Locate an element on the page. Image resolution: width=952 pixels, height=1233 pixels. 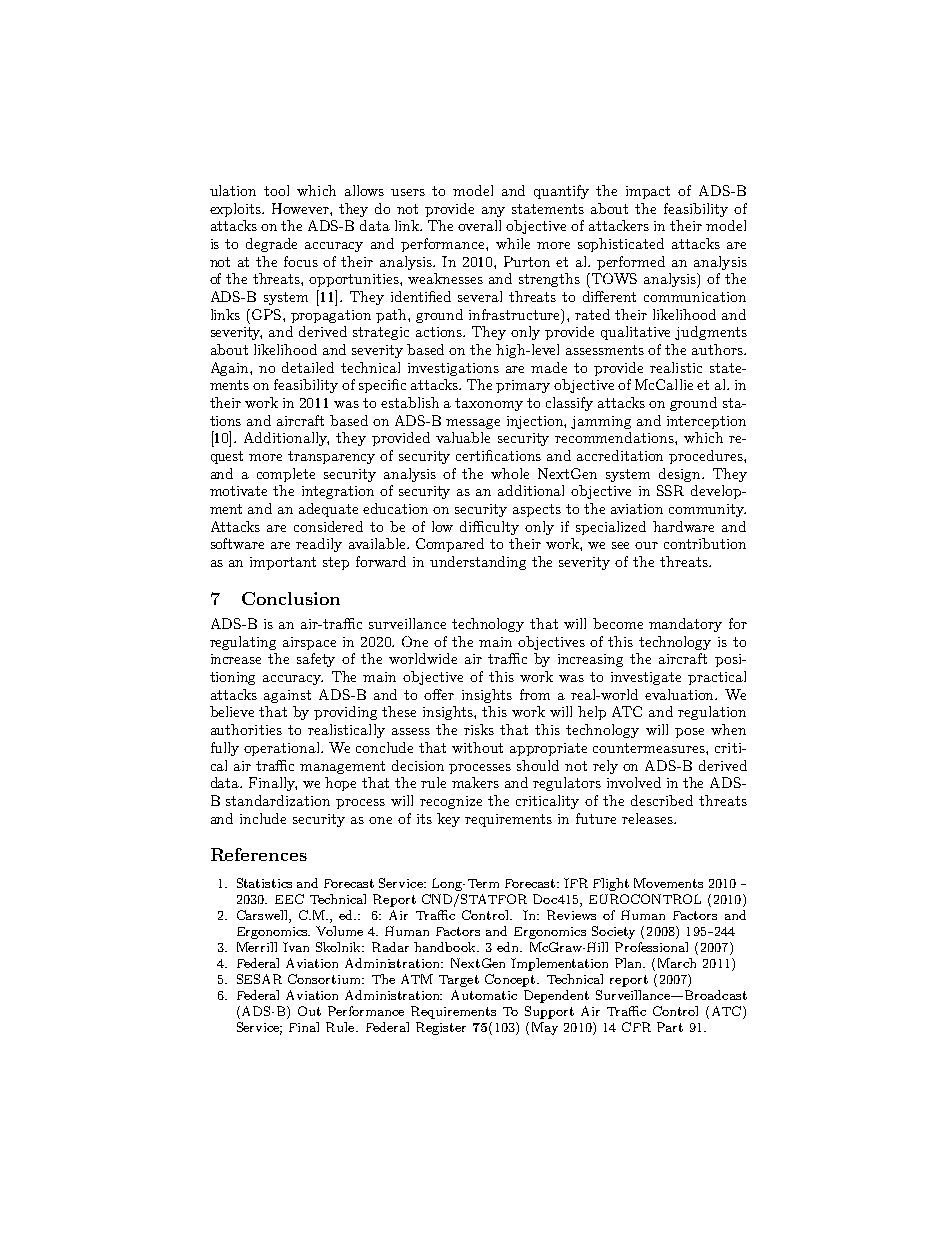
impact is located at coordinates (648, 192).
